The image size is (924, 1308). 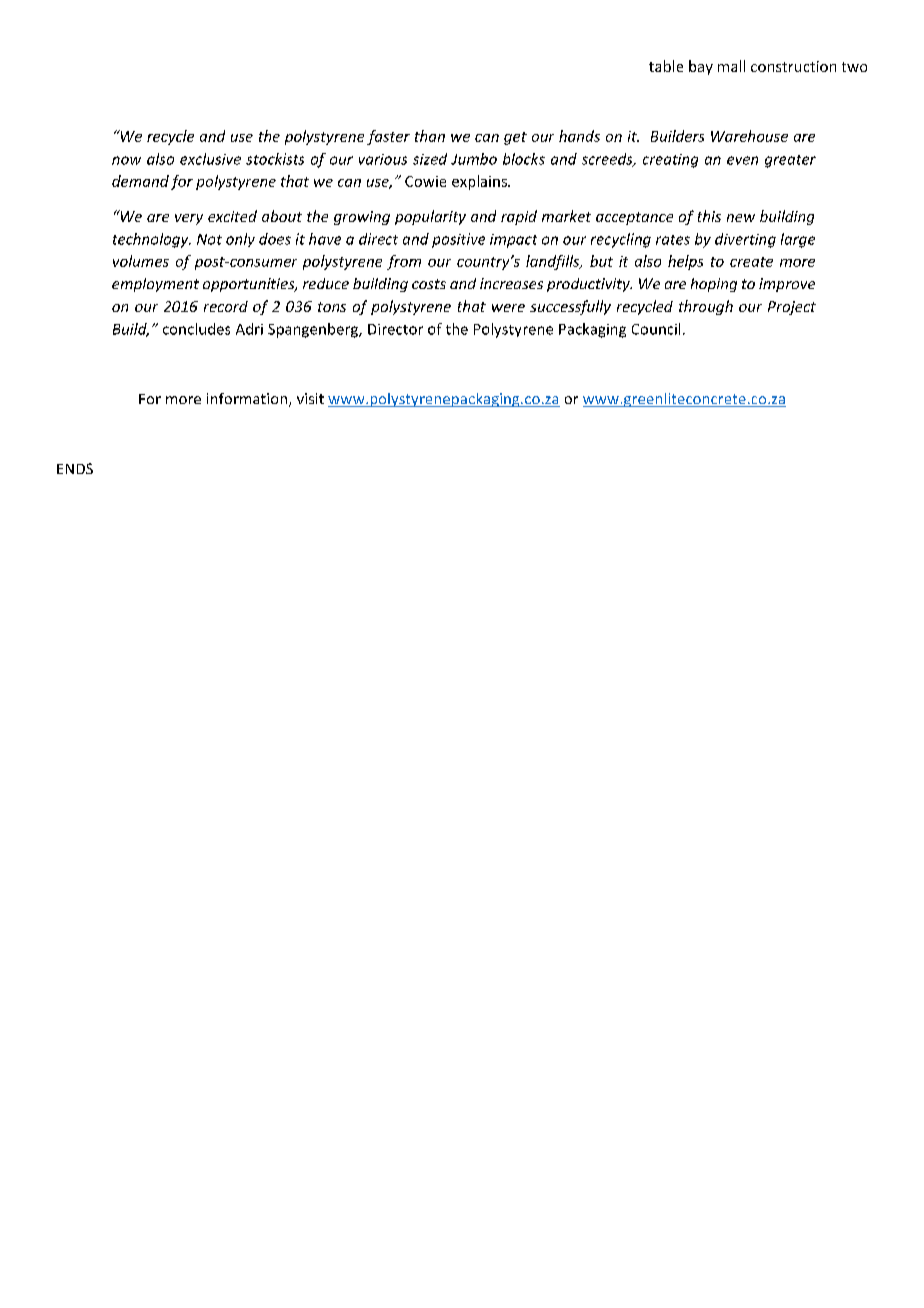 I want to click on very, so click(x=189, y=219).
